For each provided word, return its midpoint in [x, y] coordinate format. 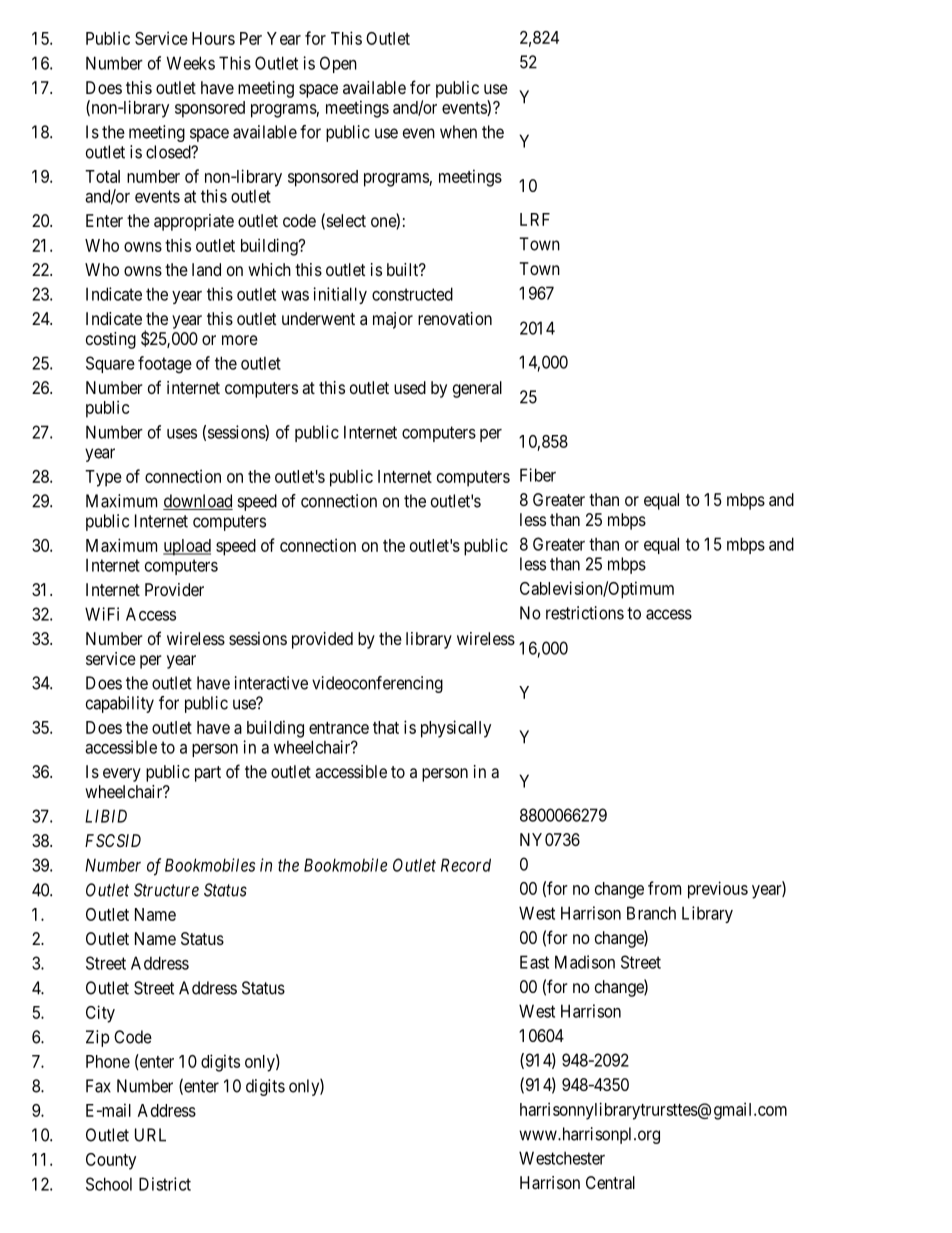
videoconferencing [377, 684]
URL [150, 1135]
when [458, 132]
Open [338, 64]
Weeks [191, 63]
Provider [174, 589]
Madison [585, 962]
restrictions [585, 613]
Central [610, 1182]
